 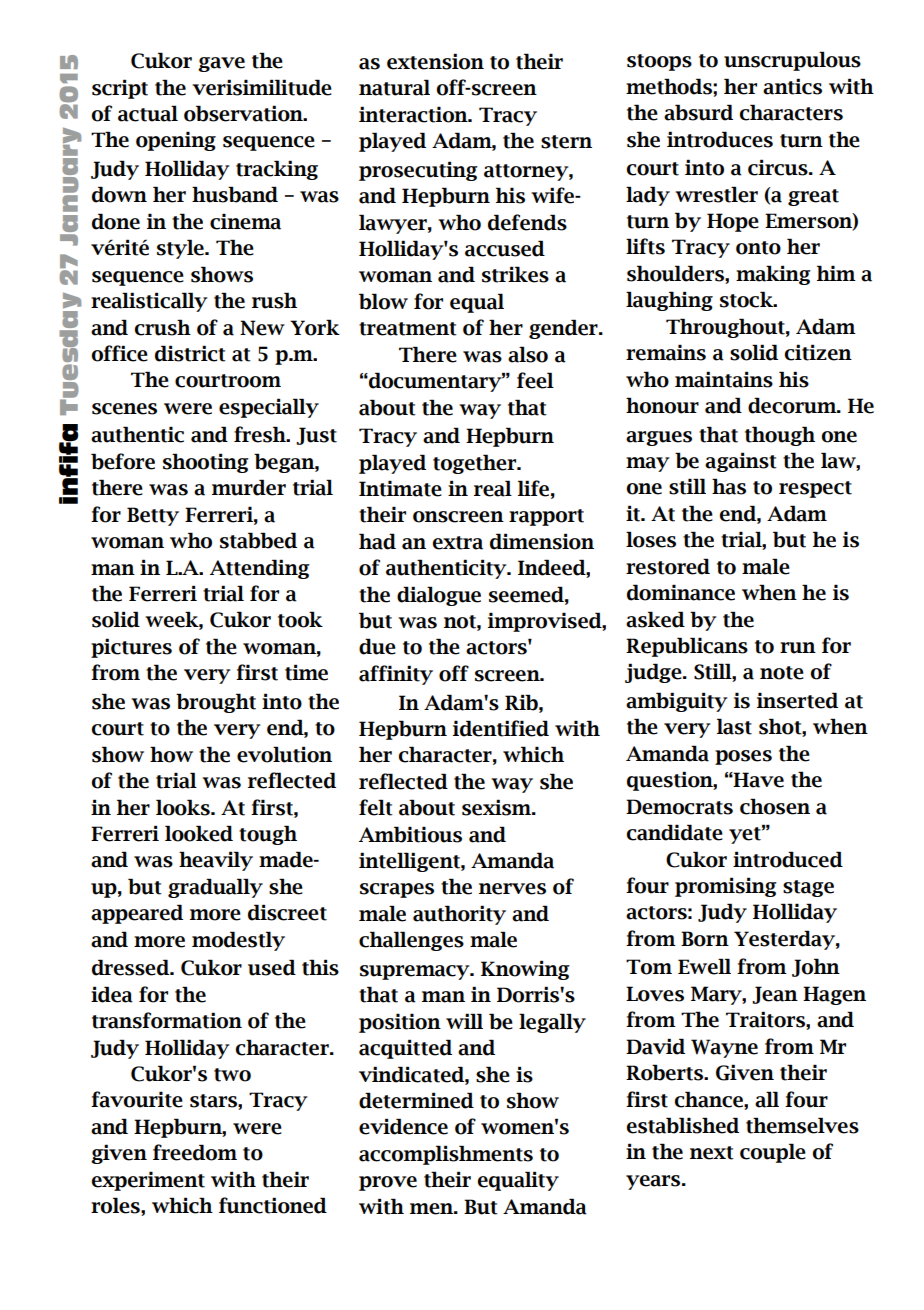 I want to click on accomplishments, so click(x=446, y=1155).
